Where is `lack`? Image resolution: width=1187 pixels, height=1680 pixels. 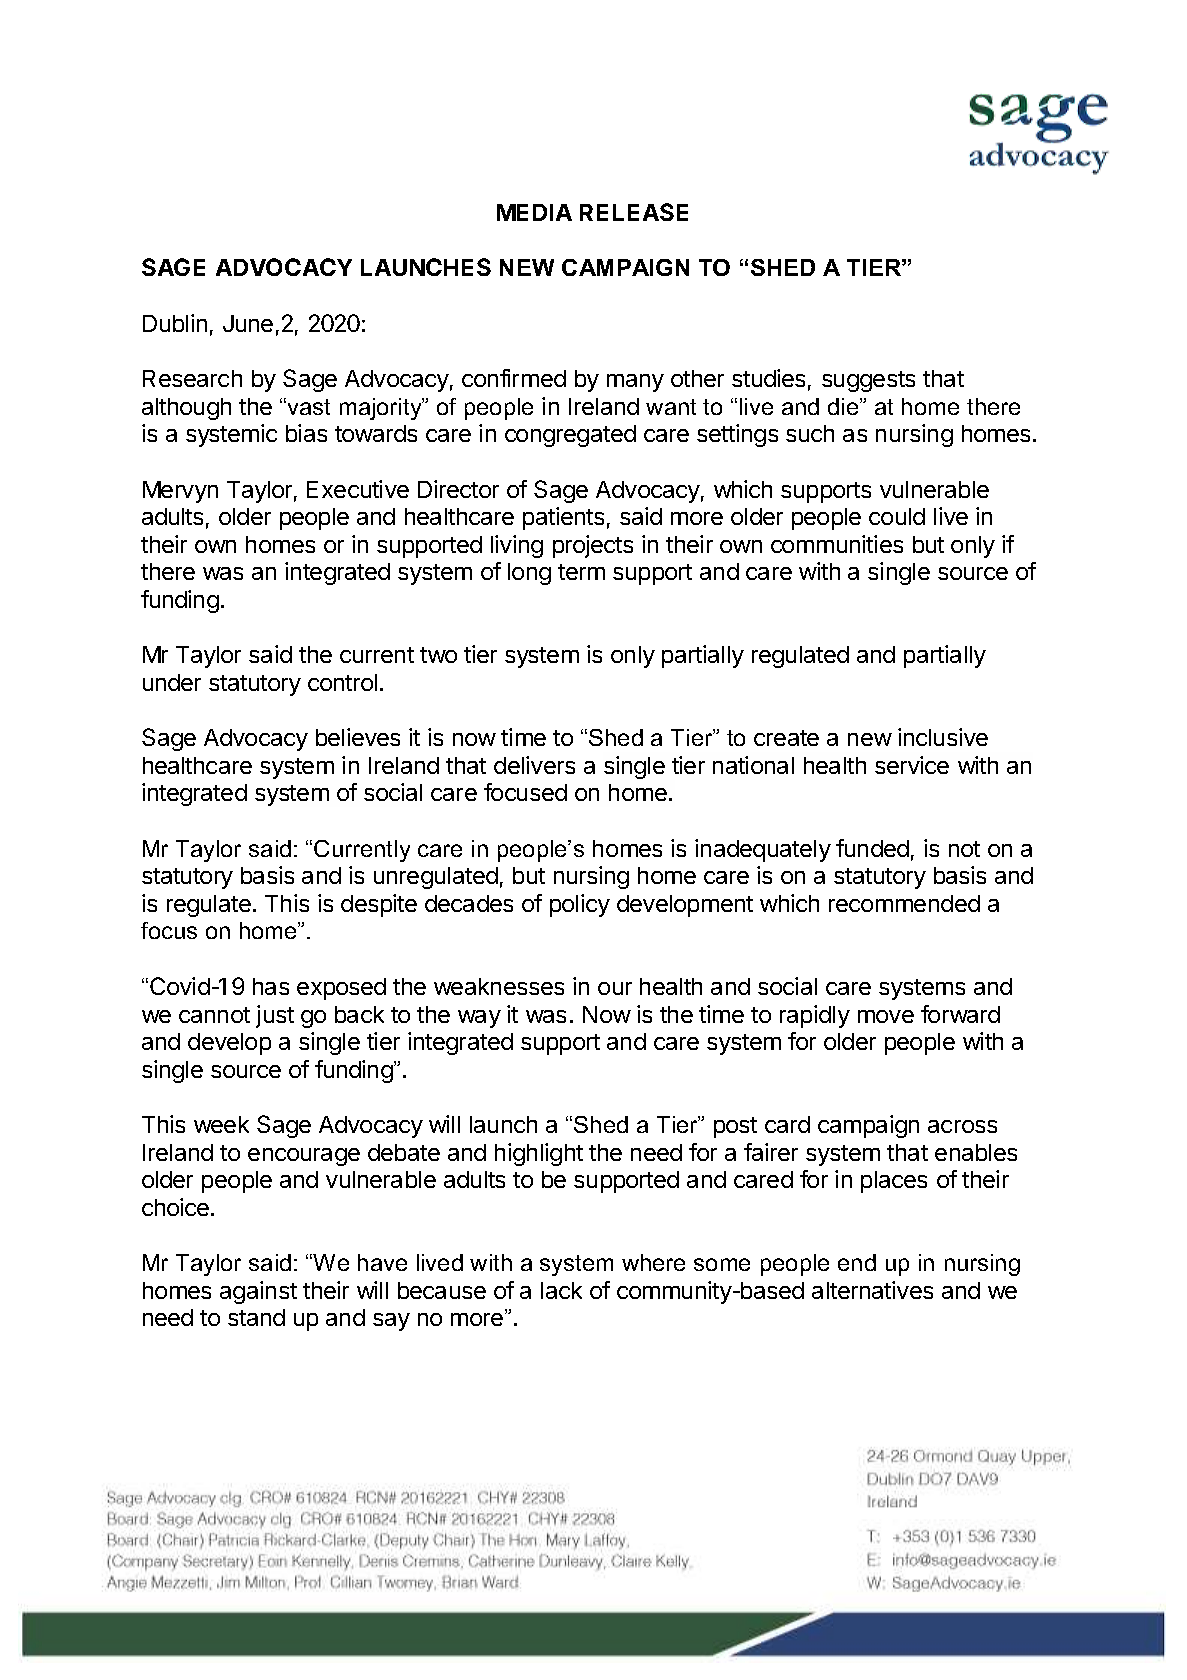
lack is located at coordinates (561, 1290).
